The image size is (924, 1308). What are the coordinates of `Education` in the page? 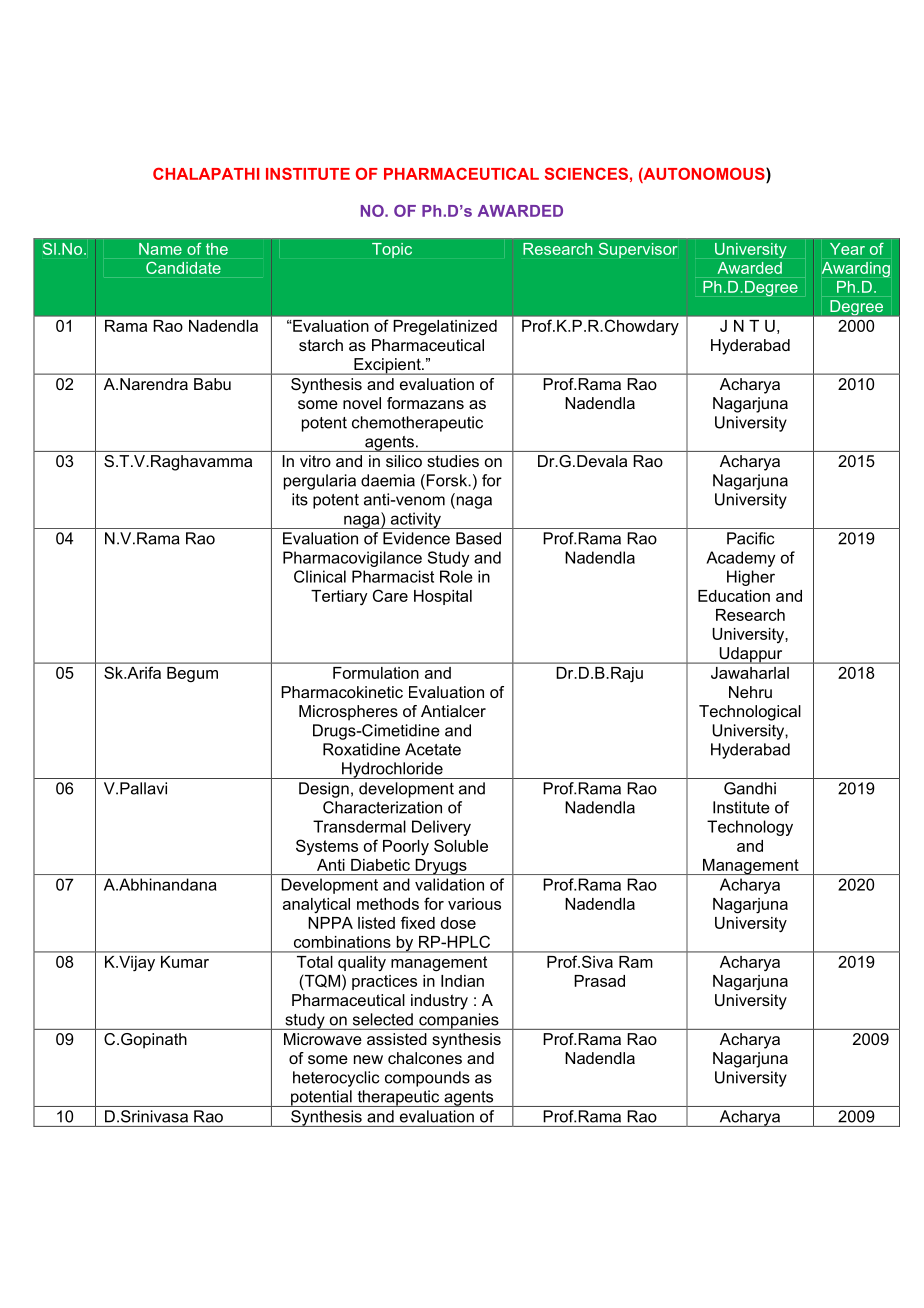 It's located at (734, 596).
